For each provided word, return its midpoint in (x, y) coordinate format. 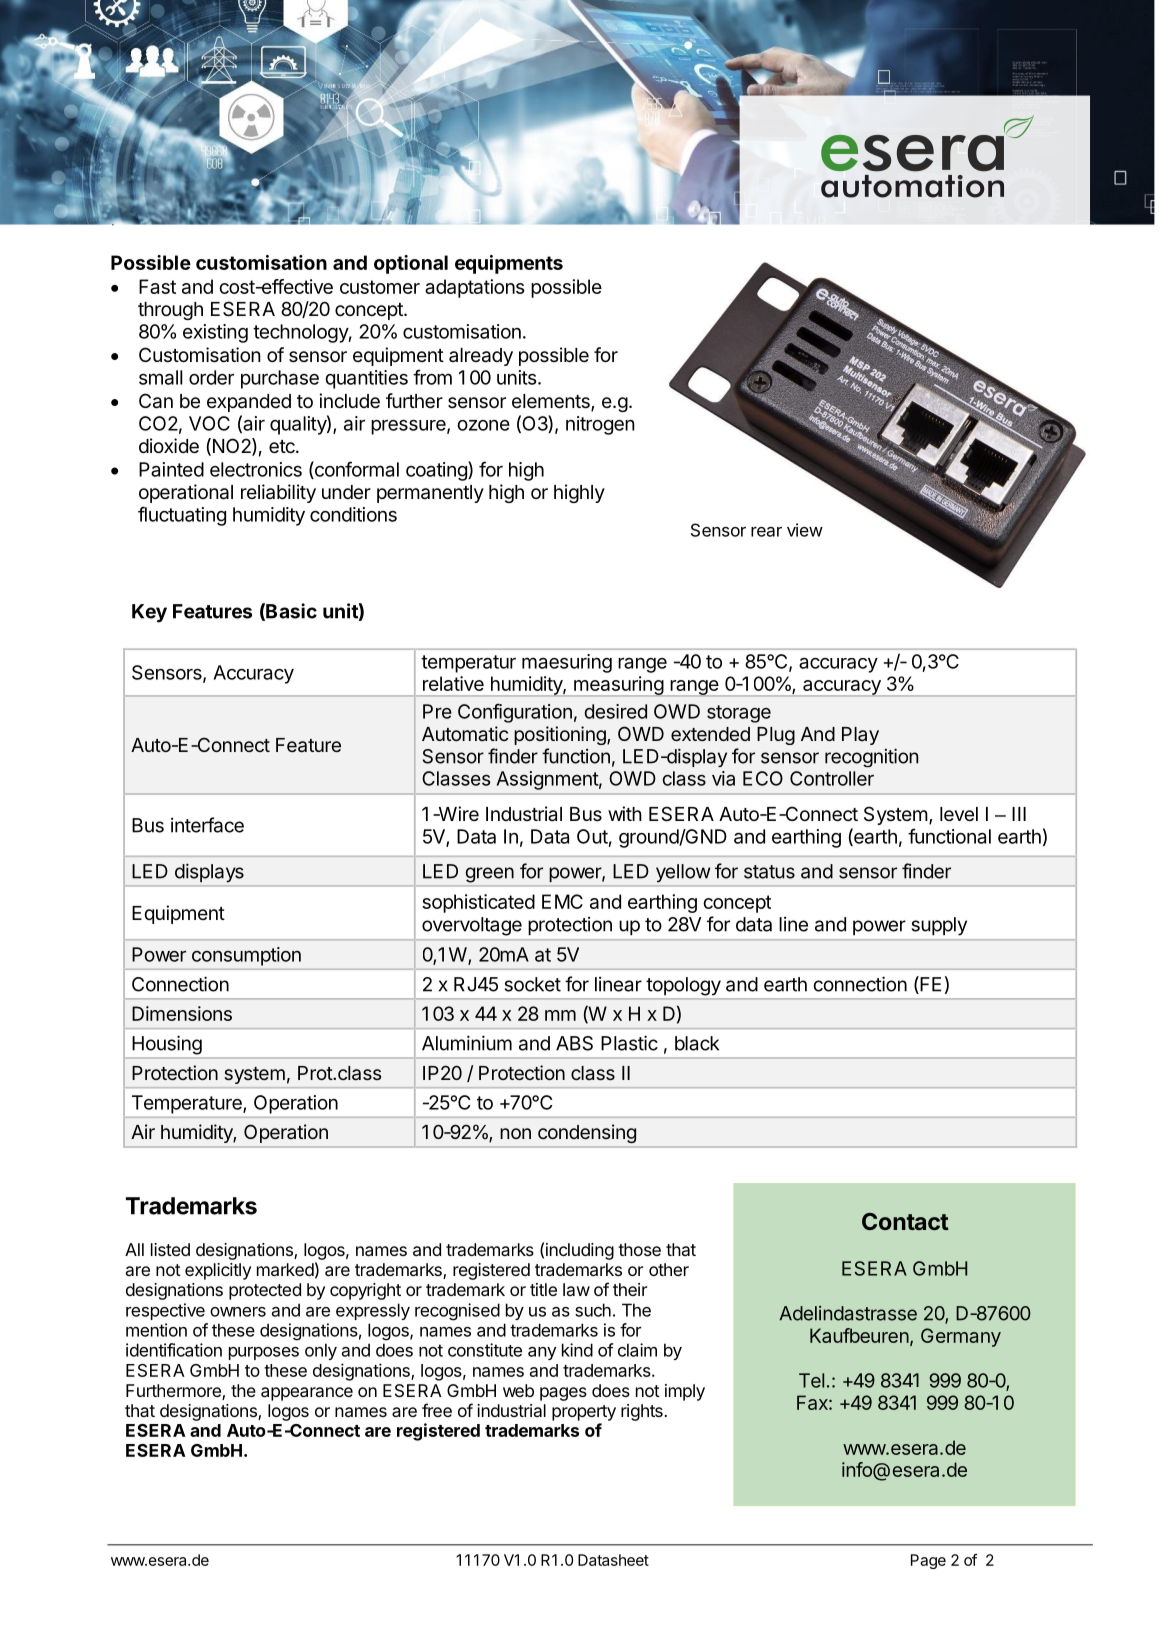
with (625, 813)
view (805, 530)
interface (207, 825)
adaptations (475, 288)
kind (577, 1350)
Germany (961, 1337)
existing (215, 333)
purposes (264, 1353)
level (959, 814)
